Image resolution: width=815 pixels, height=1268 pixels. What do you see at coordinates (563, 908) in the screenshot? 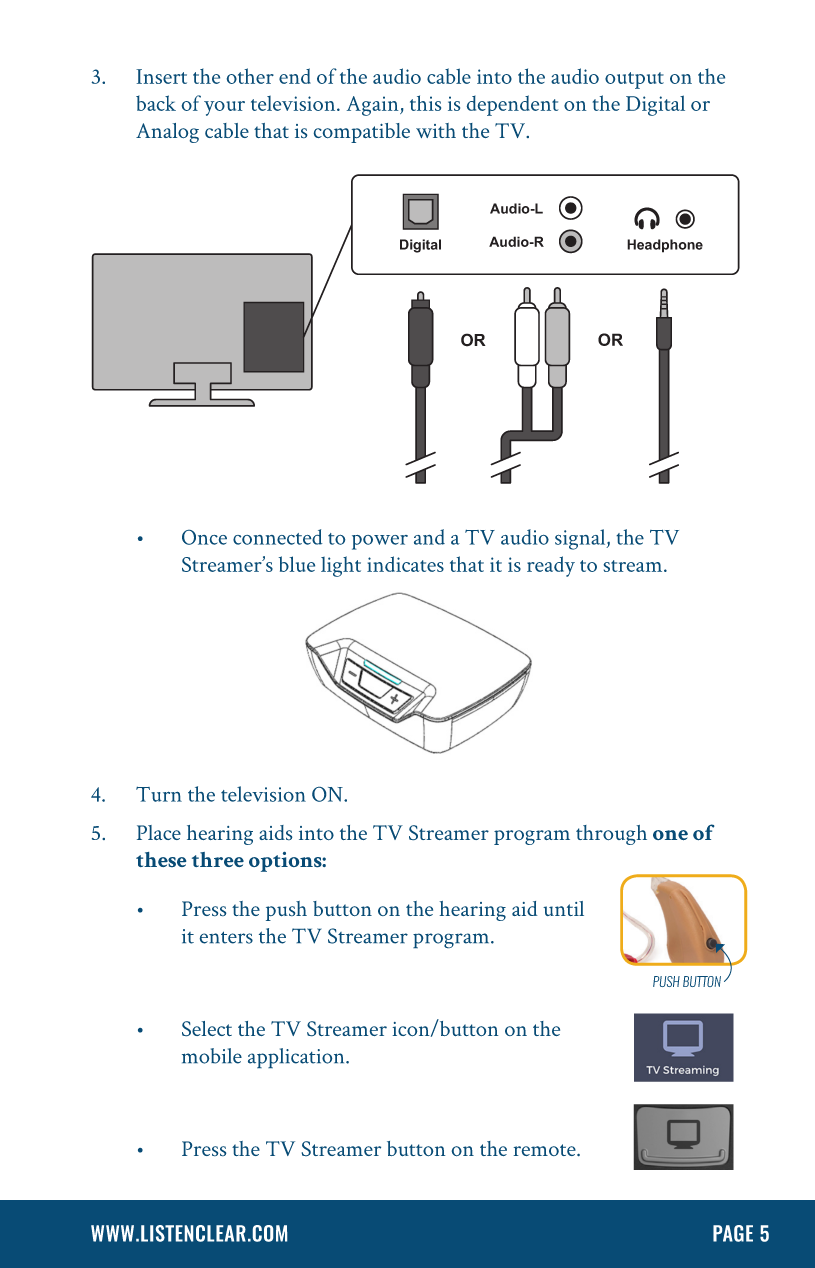
I see `until` at bounding box center [563, 908].
